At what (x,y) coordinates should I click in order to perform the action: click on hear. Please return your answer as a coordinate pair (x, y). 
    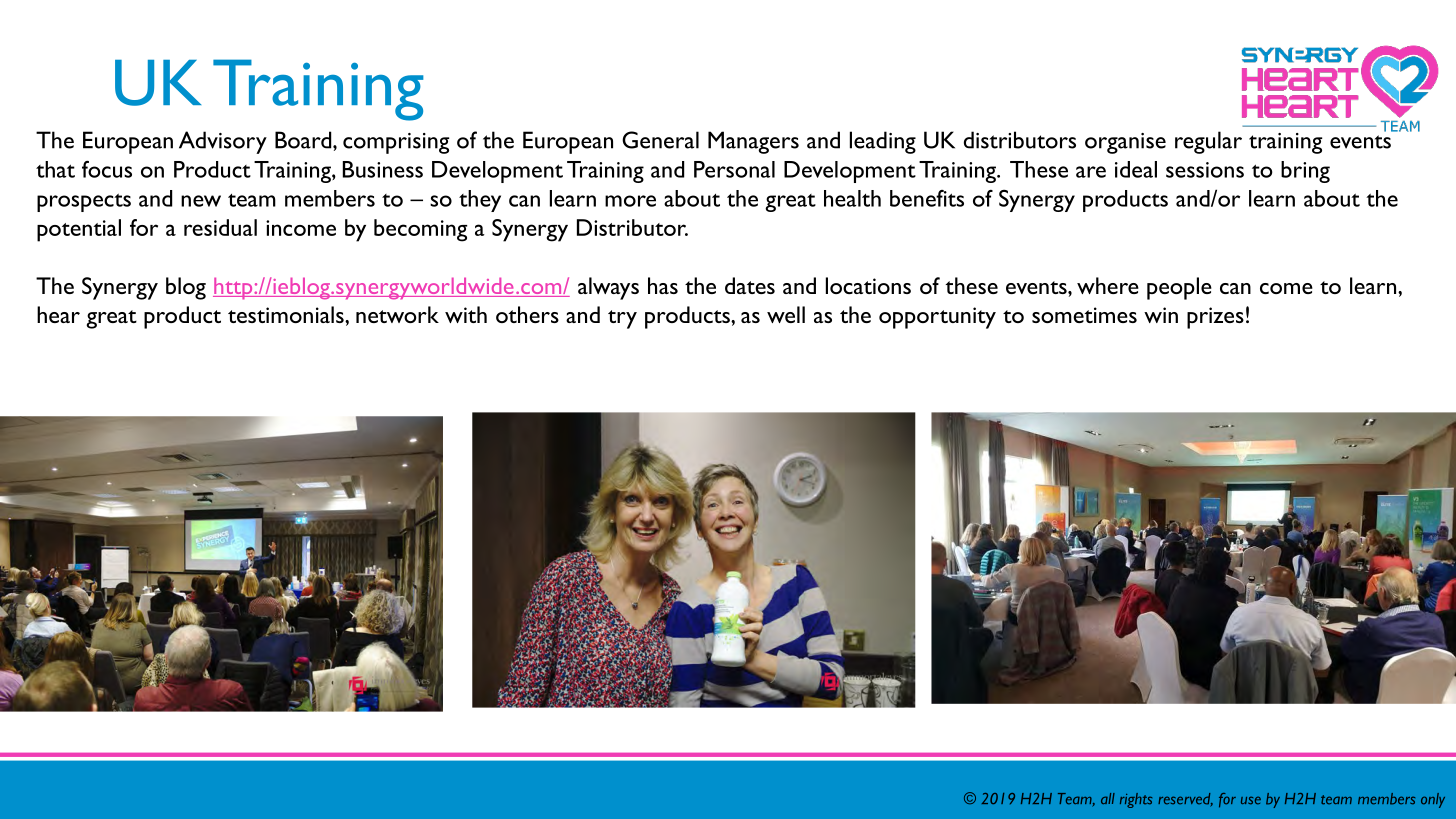
    Looking at the image, I should click on (58, 314).
